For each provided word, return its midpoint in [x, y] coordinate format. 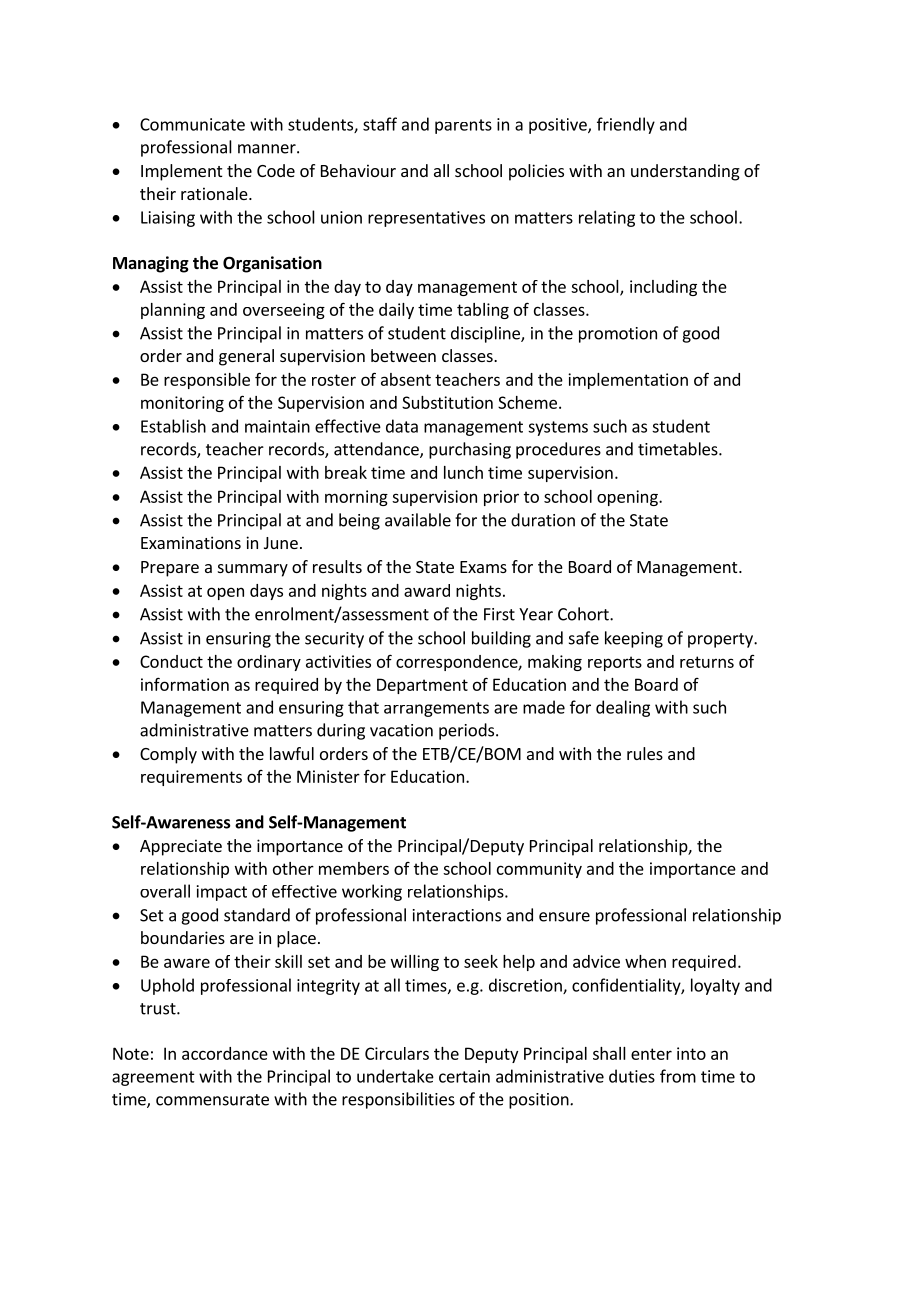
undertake [395, 1076]
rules [645, 753]
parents [463, 126]
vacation [401, 730]
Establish [173, 426]
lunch [463, 472]
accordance [225, 1053]
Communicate [192, 124]
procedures [558, 450]
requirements [191, 778]
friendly [626, 125]
